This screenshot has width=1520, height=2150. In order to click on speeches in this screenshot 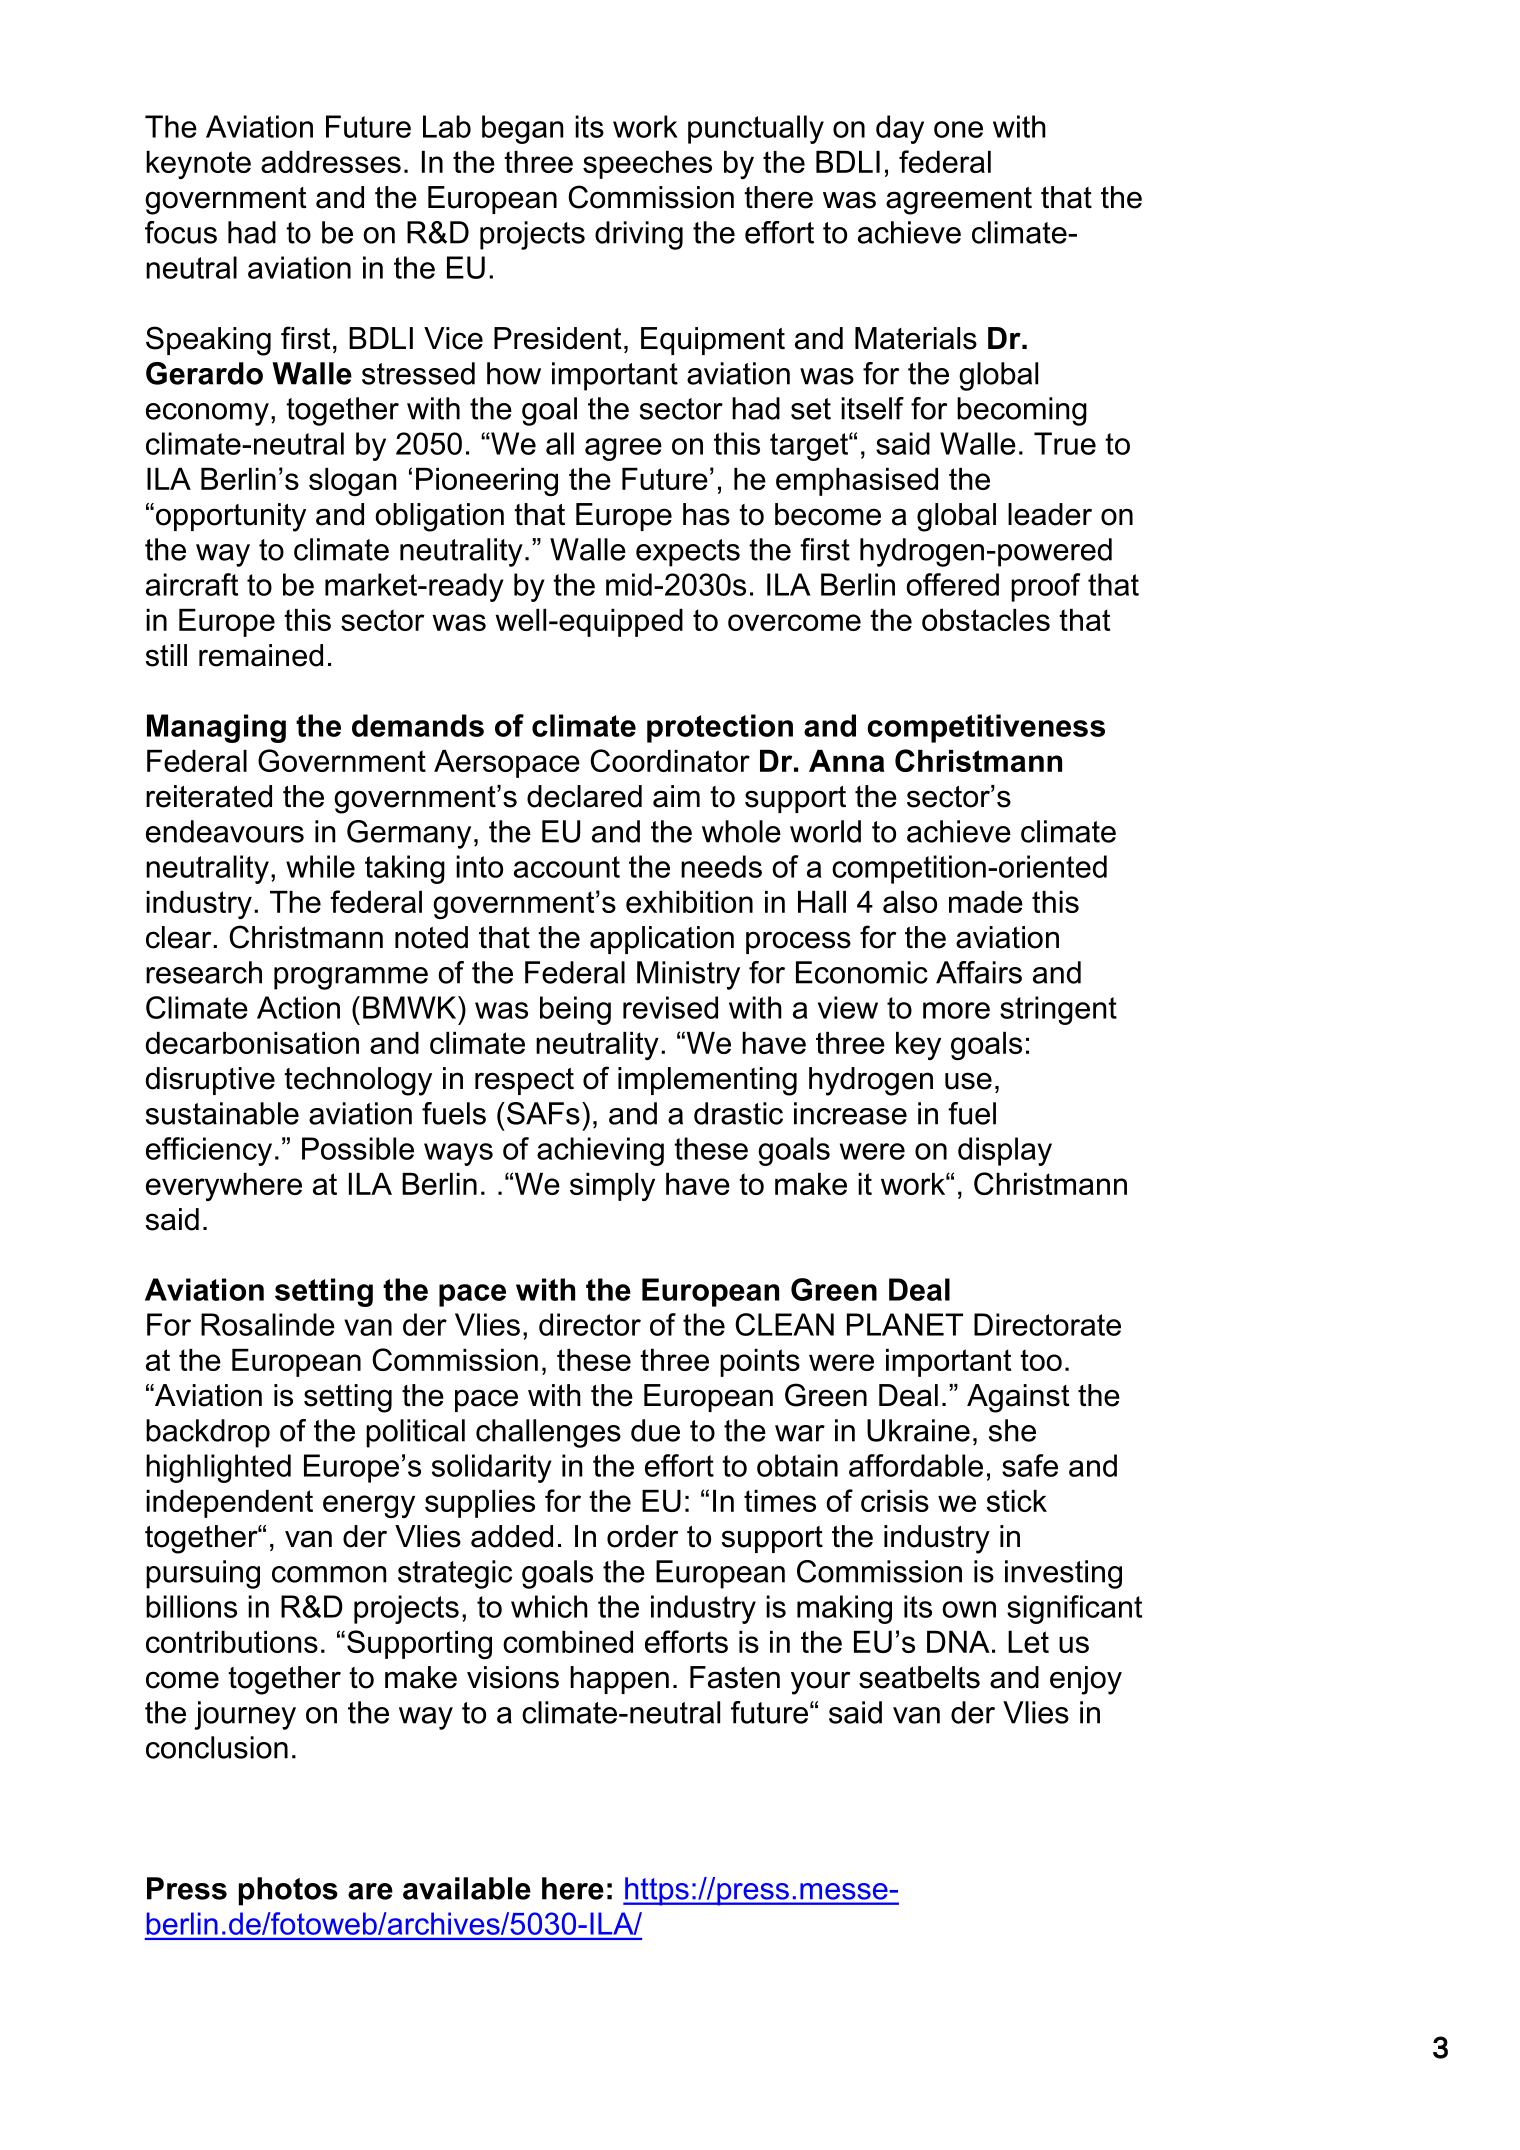, I will do `click(647, 165)`.
